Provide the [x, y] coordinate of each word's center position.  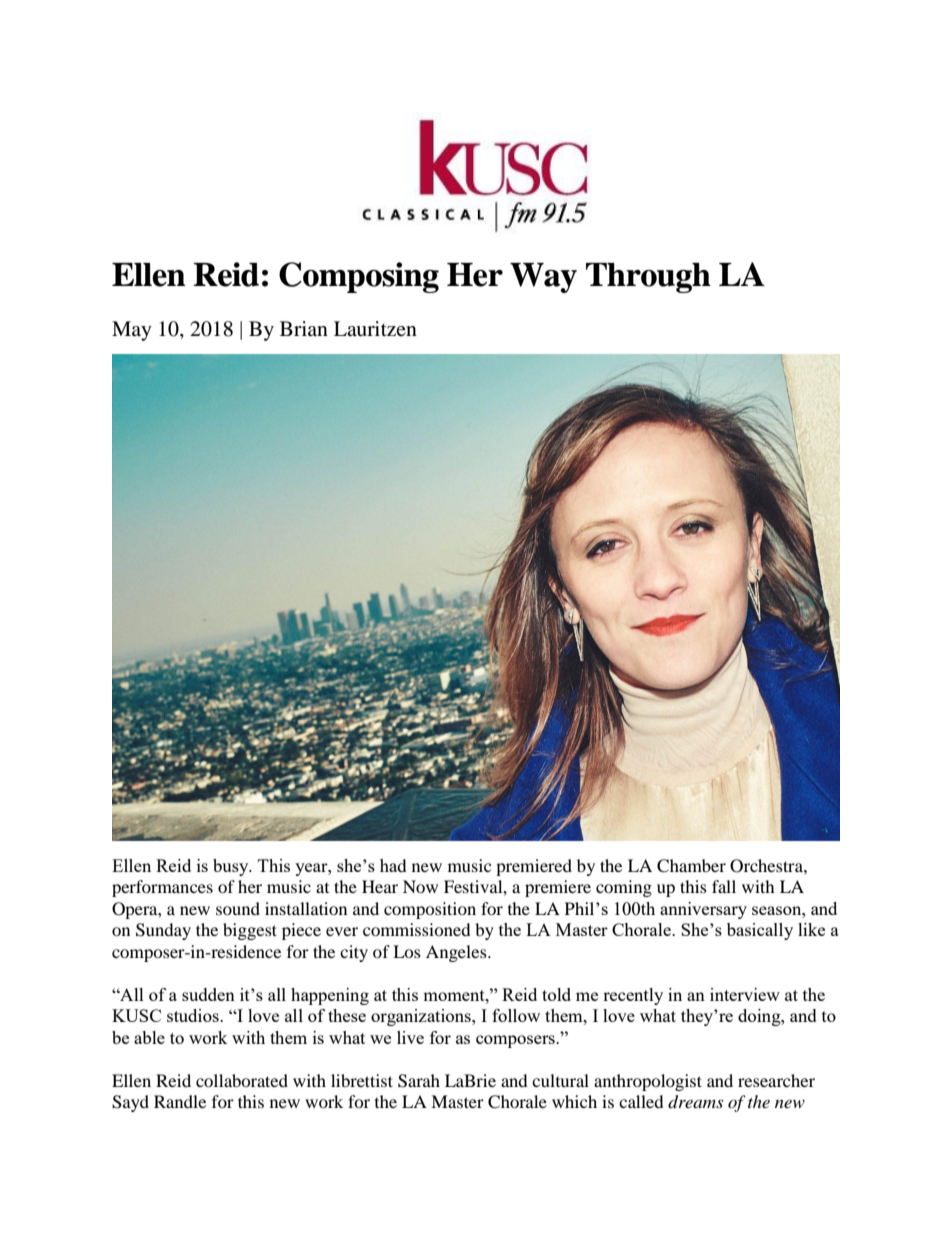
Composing [359, 277]
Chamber [691, 866]
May [132, 331]
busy [232, 867]
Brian [304, 328]
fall [724, 886]
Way [543, 278]
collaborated [242, 1080]
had [393, 865]
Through [648, 278]
